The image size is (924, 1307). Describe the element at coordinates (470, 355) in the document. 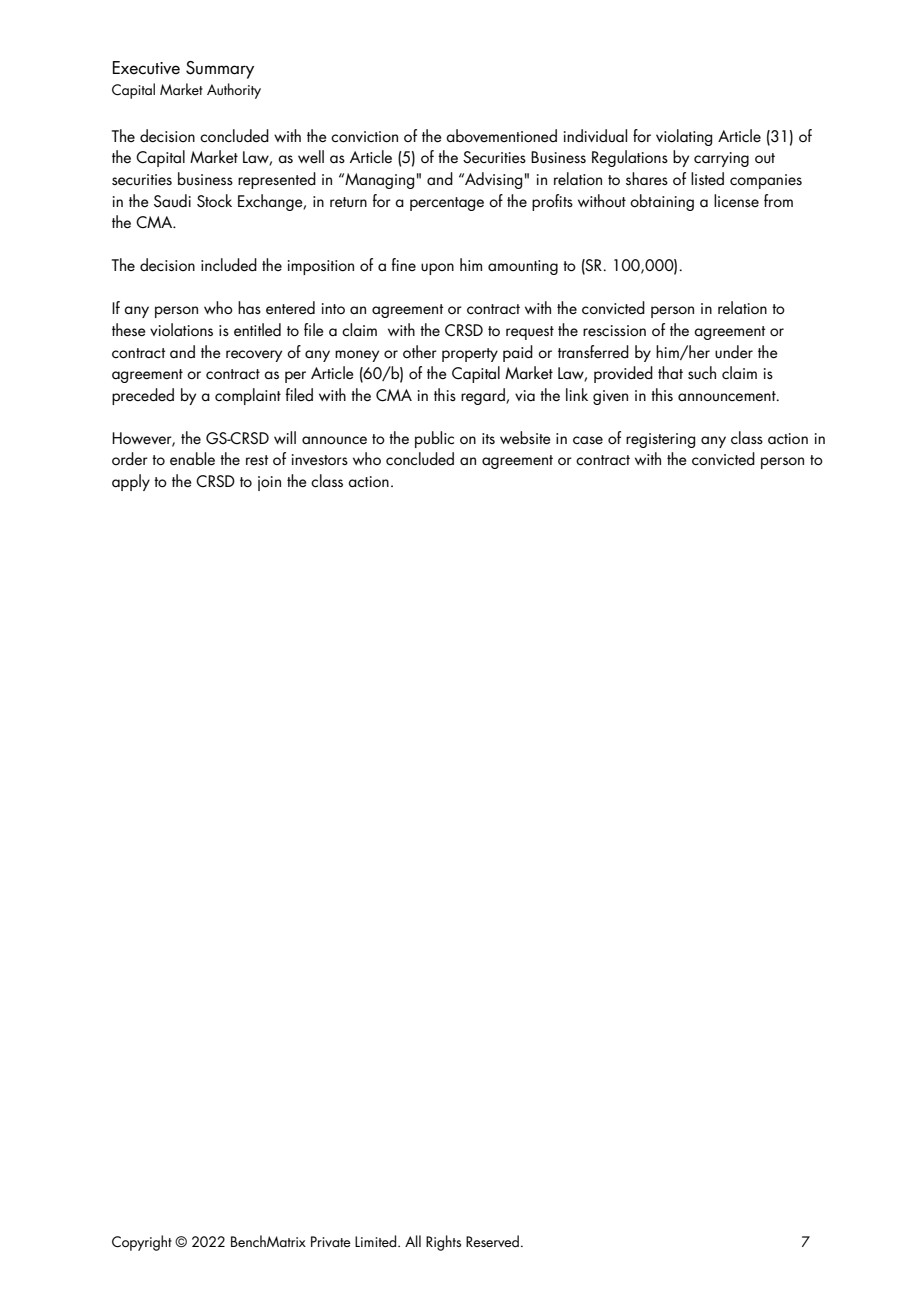

I see `property` at that location.
